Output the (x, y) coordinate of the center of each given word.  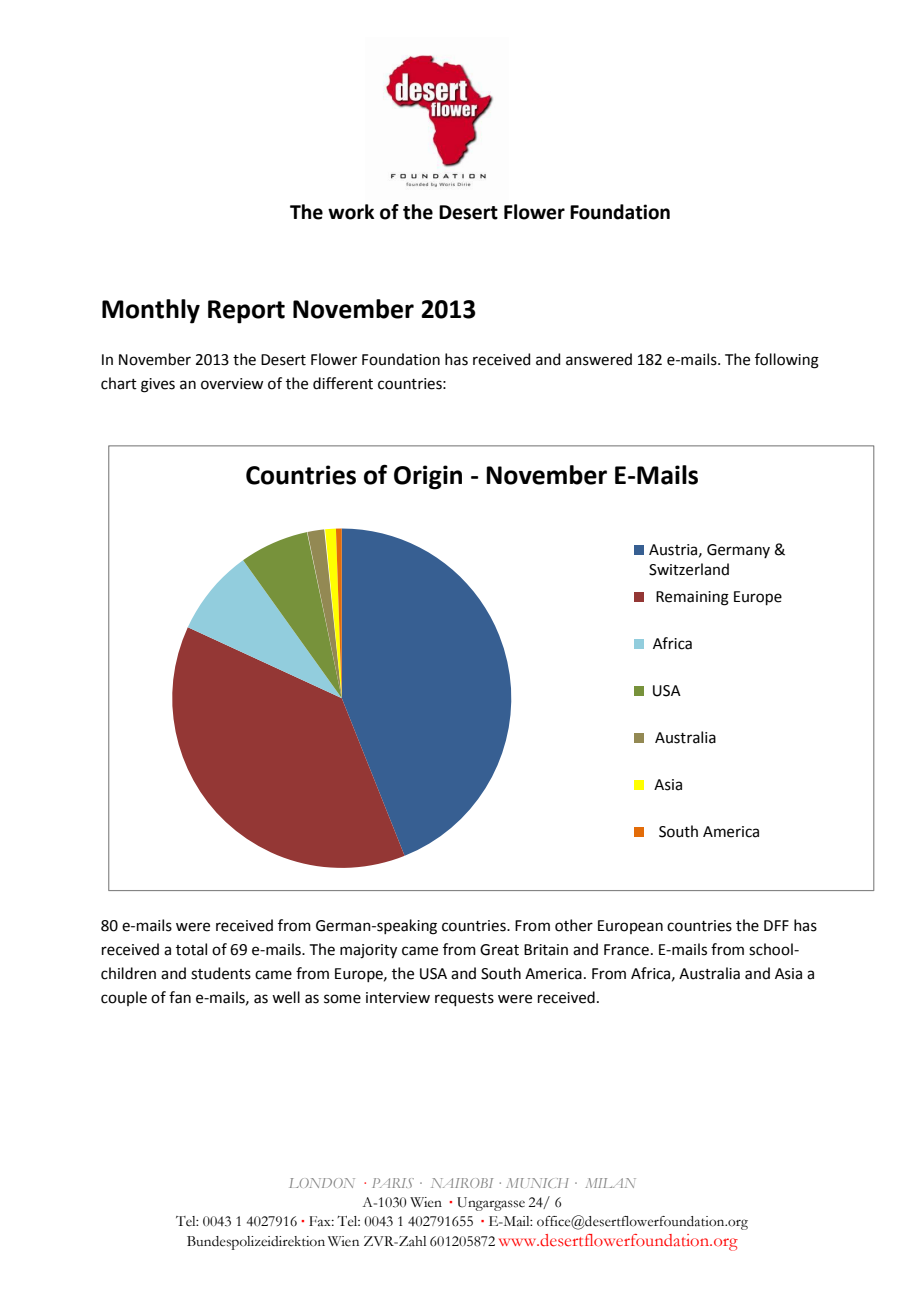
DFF (776, 925)
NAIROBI (462, 1183)
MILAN (610, 1183)
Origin (428, 477)
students (221, 973)
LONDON (322, 1183)
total (191, 949)
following (787, 361)
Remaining (692, 598)
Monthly (151, 311)
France (626, 950)
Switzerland (689, 569)
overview (232, 384)
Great (499, 950)
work (351, 212)
